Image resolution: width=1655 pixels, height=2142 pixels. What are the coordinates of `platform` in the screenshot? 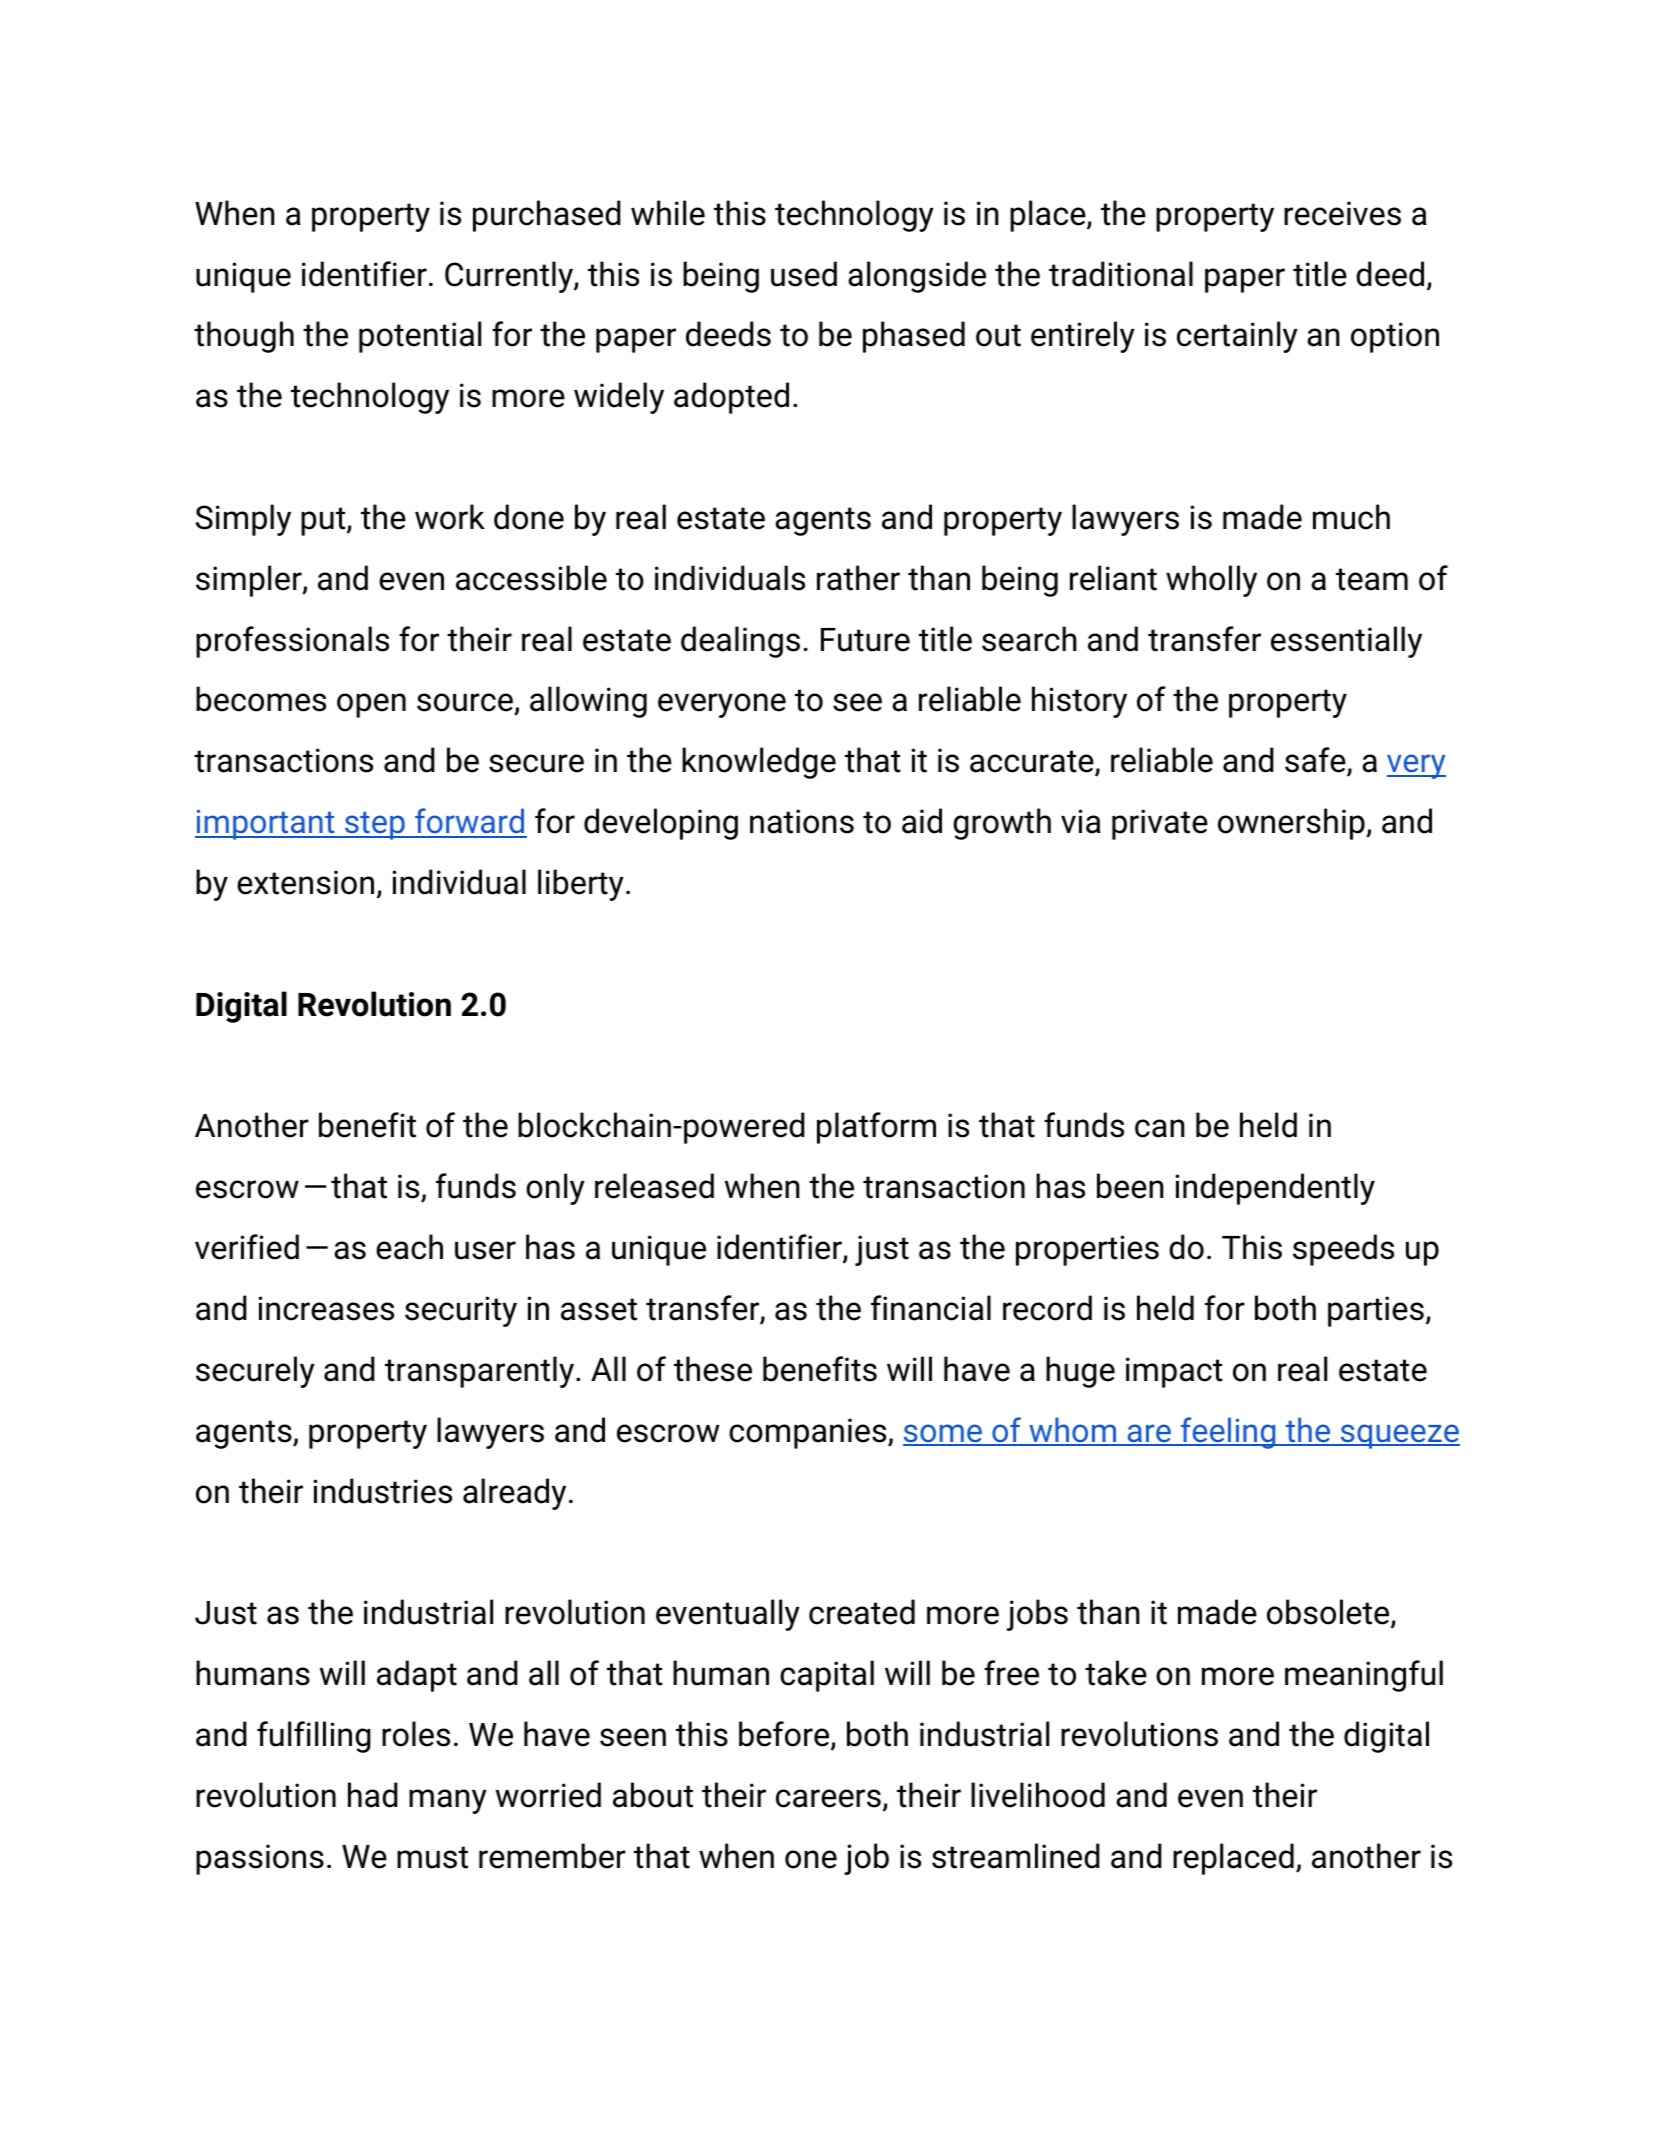 It's located at (876, 1128).
